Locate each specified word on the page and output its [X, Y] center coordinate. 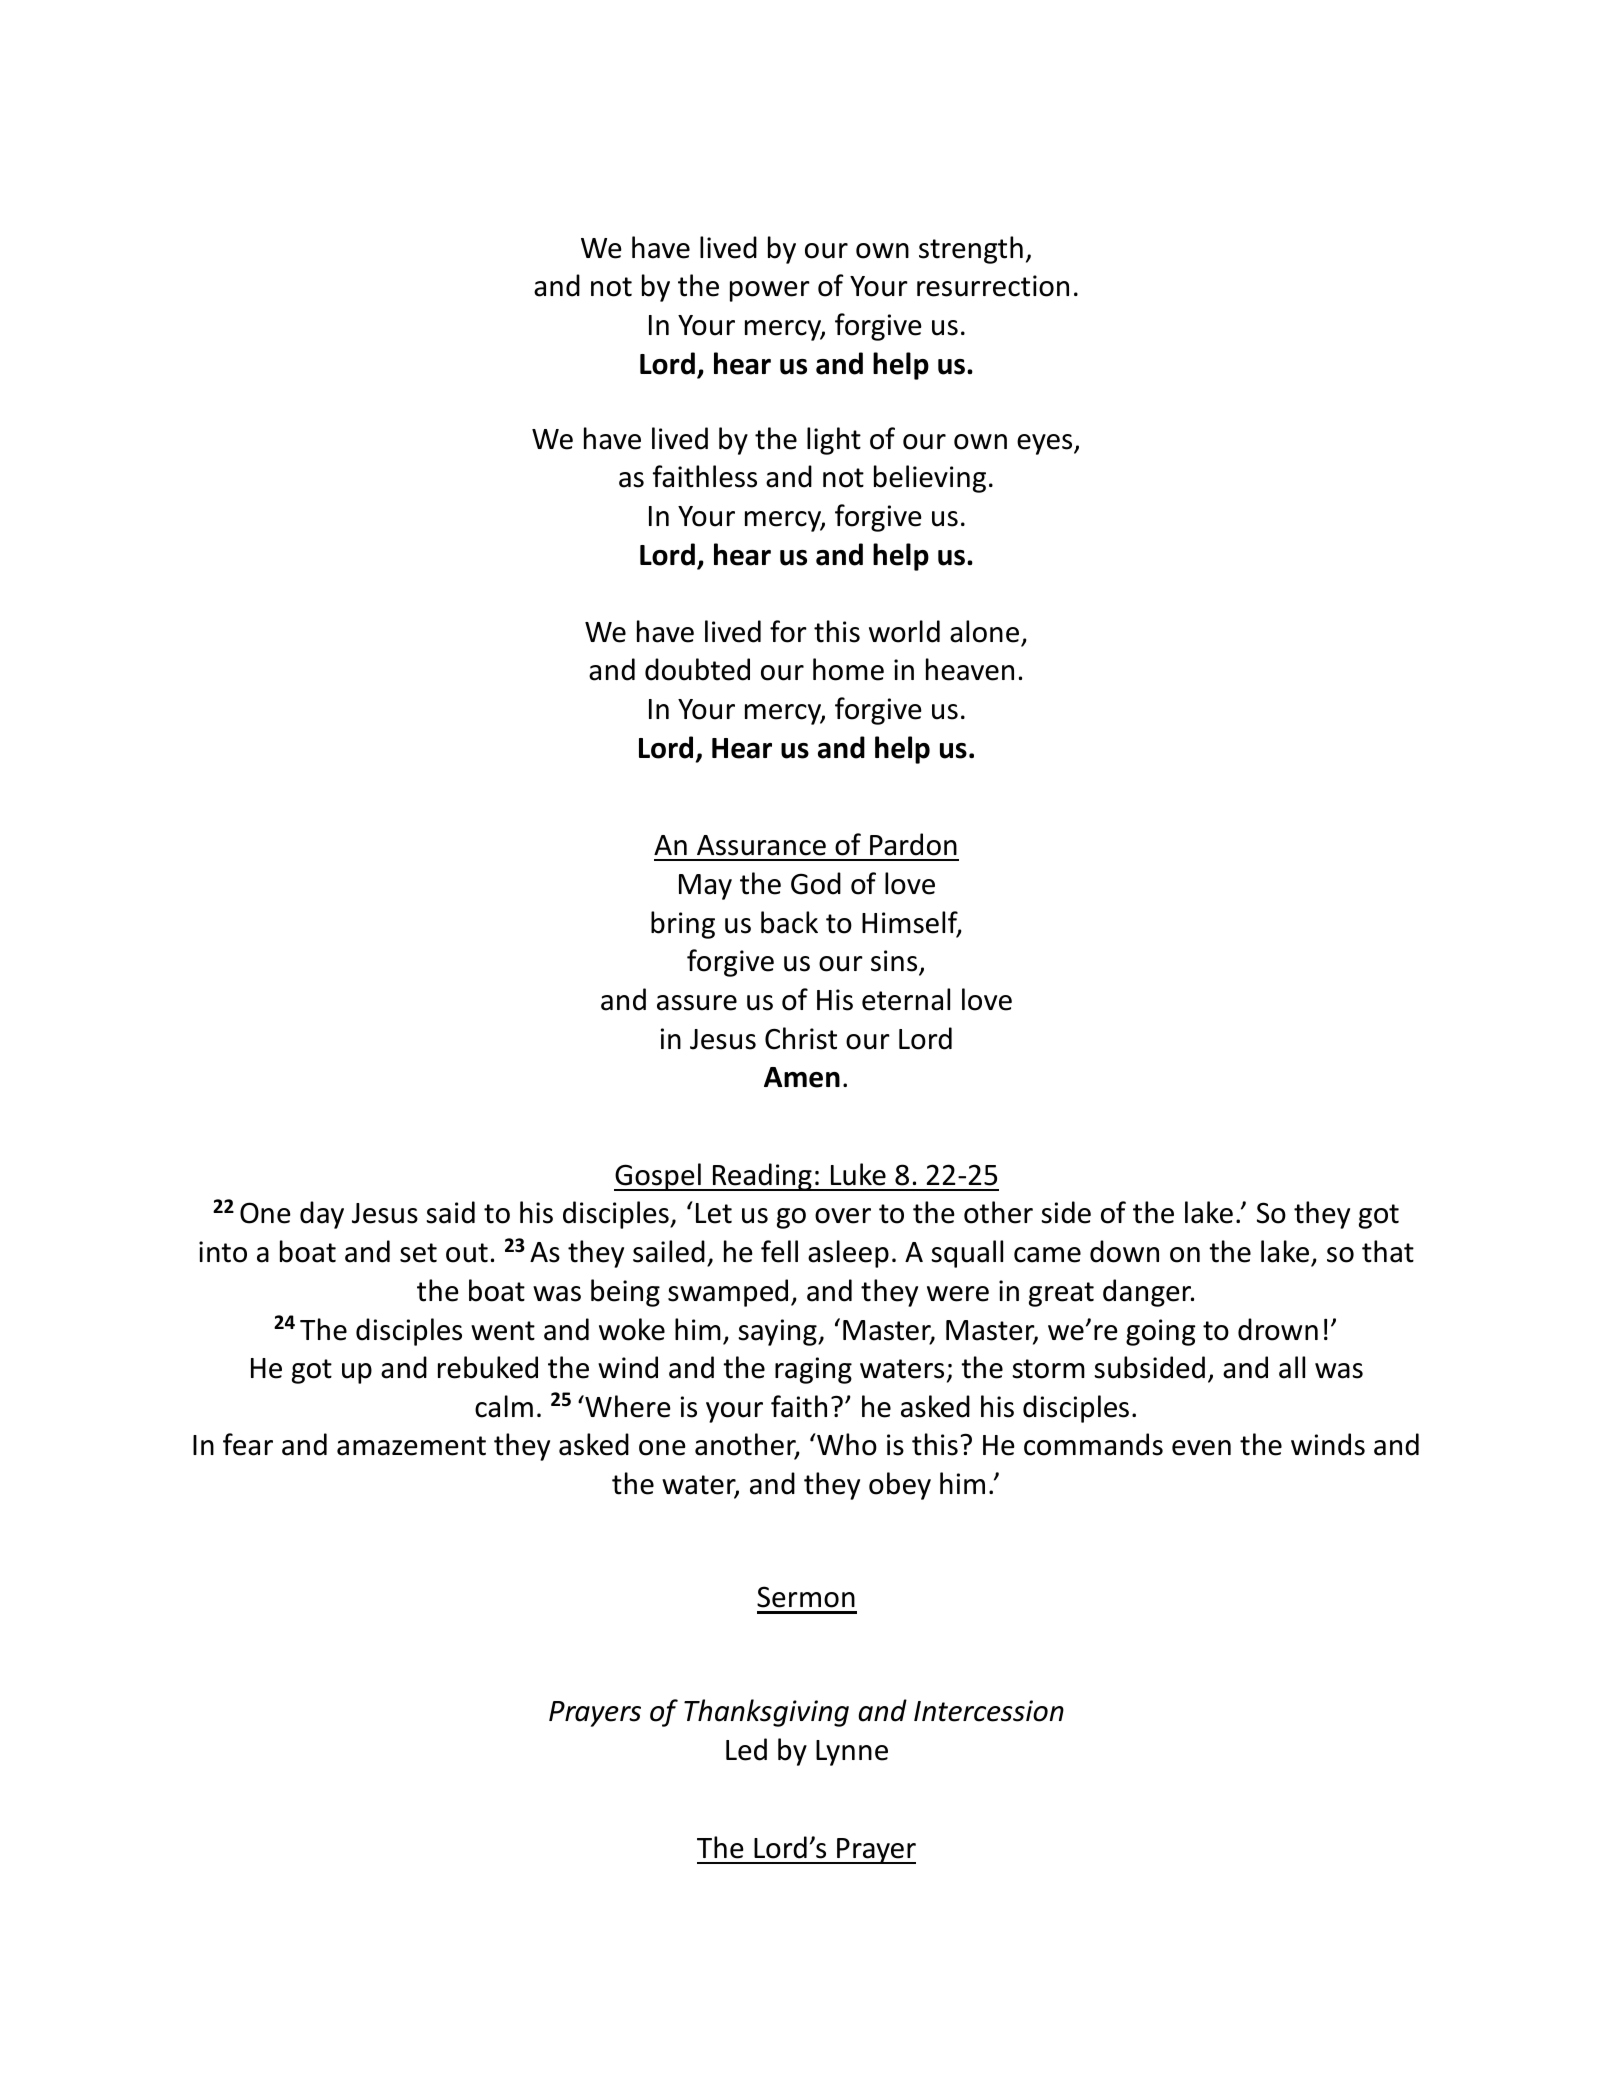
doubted [697, 669]
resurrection [993, 286]
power [770, 291]
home [848, 669]
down [1124, 1251]
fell [779, 1251]
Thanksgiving [766, 1713]
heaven [970, 669]
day [322, 1215]
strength [971, 250]
